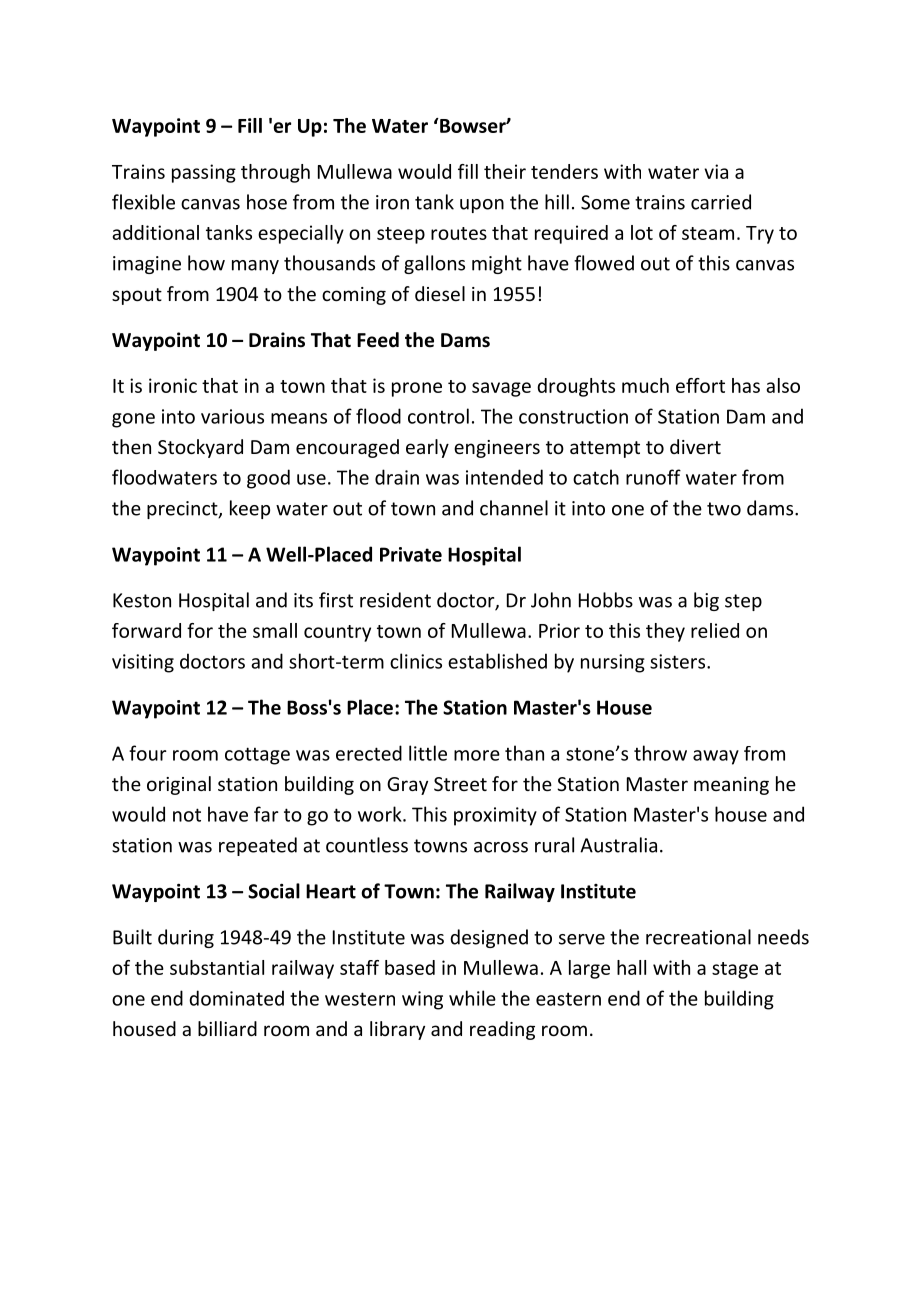  What do you see at coordinates (236, 998) in the page?
I see `dominated` at bounding box center [236, 998].
